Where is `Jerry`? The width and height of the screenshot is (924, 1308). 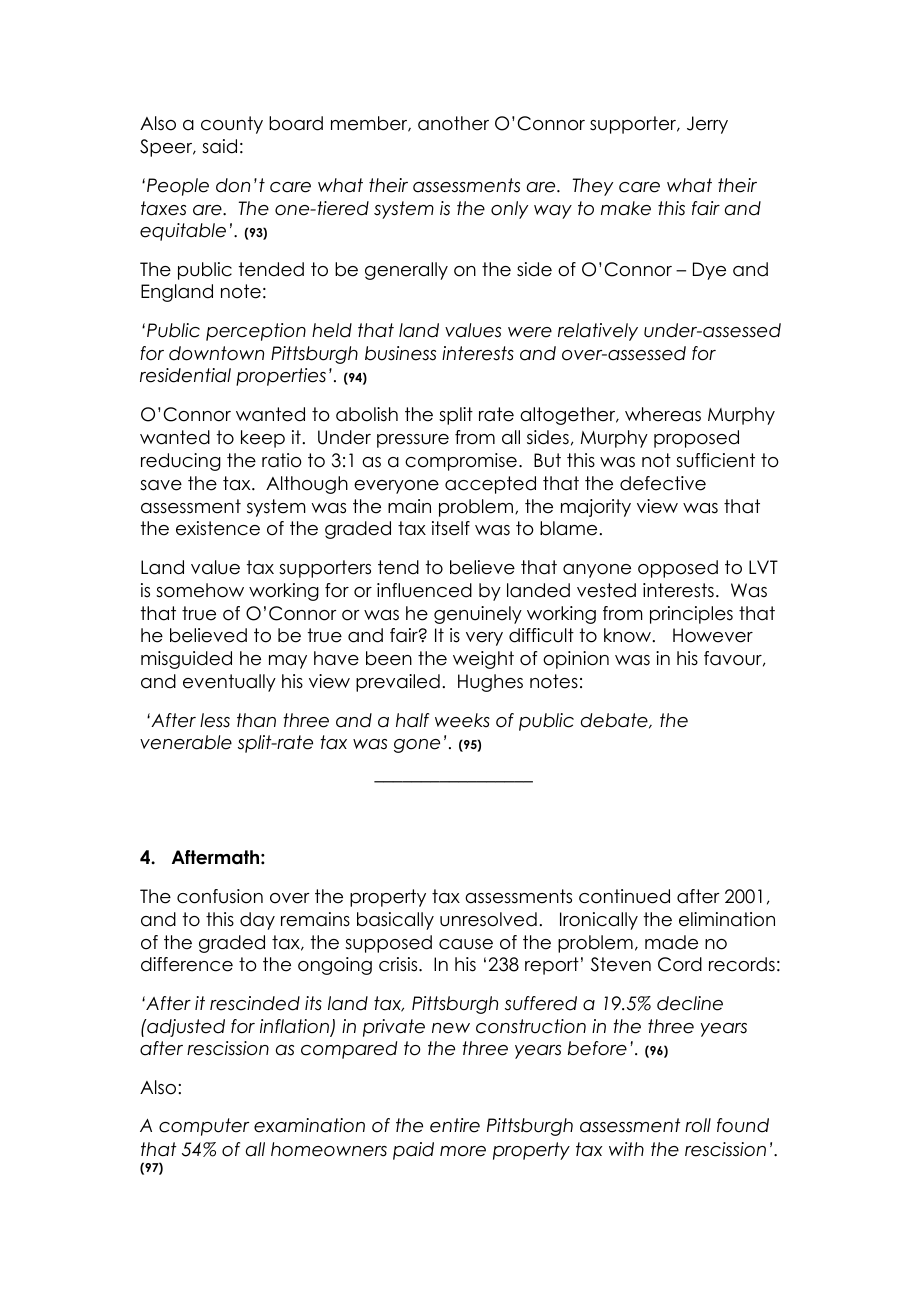 Jerry is located at coordinates (707, 125).
